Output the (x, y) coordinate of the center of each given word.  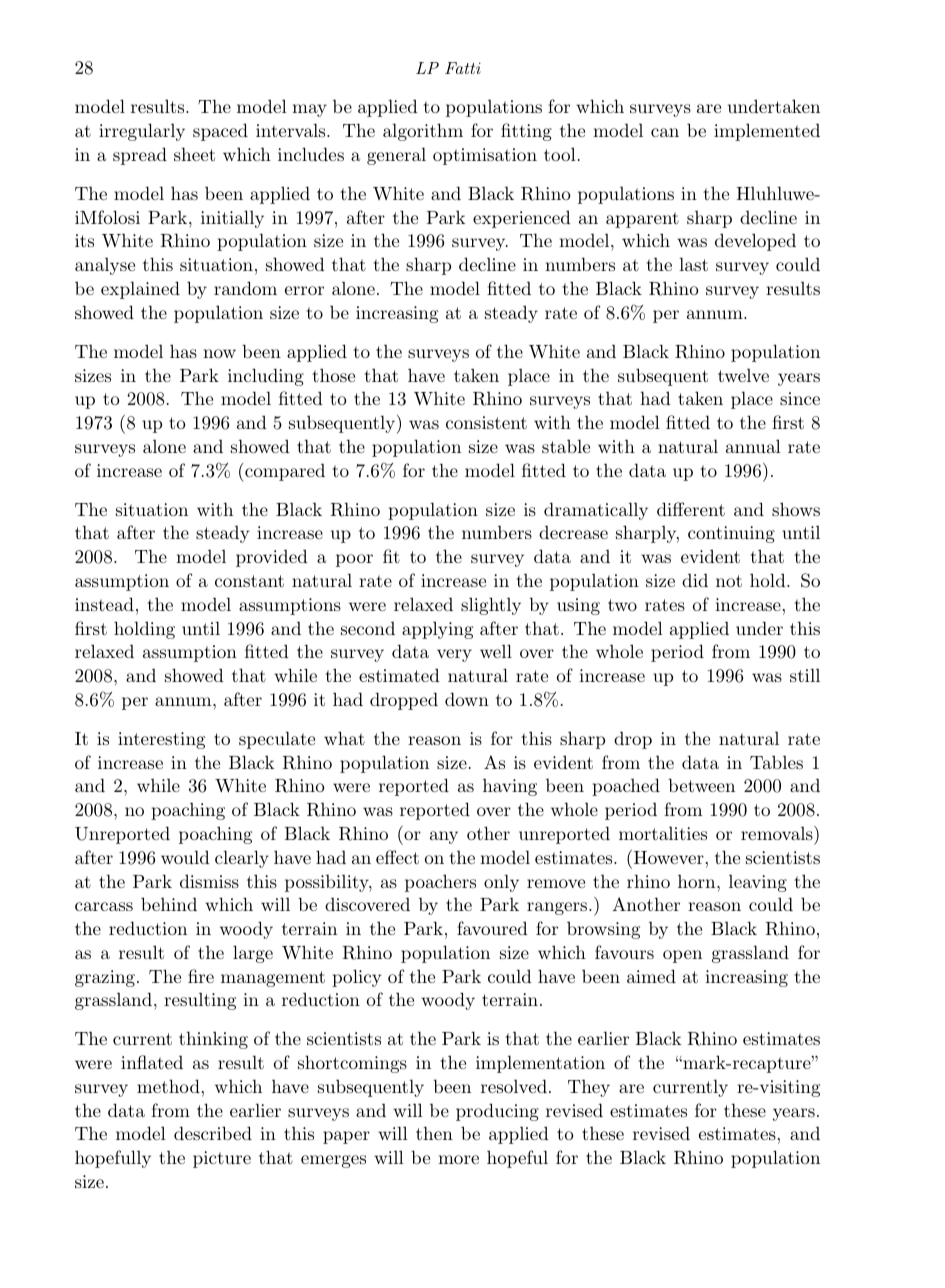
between (701, 785)
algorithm (423, 132)
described (213, 1133)
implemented (767, 132)
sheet (194, 154)
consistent (486, 422)
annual (753, 446)
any (444, 837)
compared (284, 472)
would (185, 857)
